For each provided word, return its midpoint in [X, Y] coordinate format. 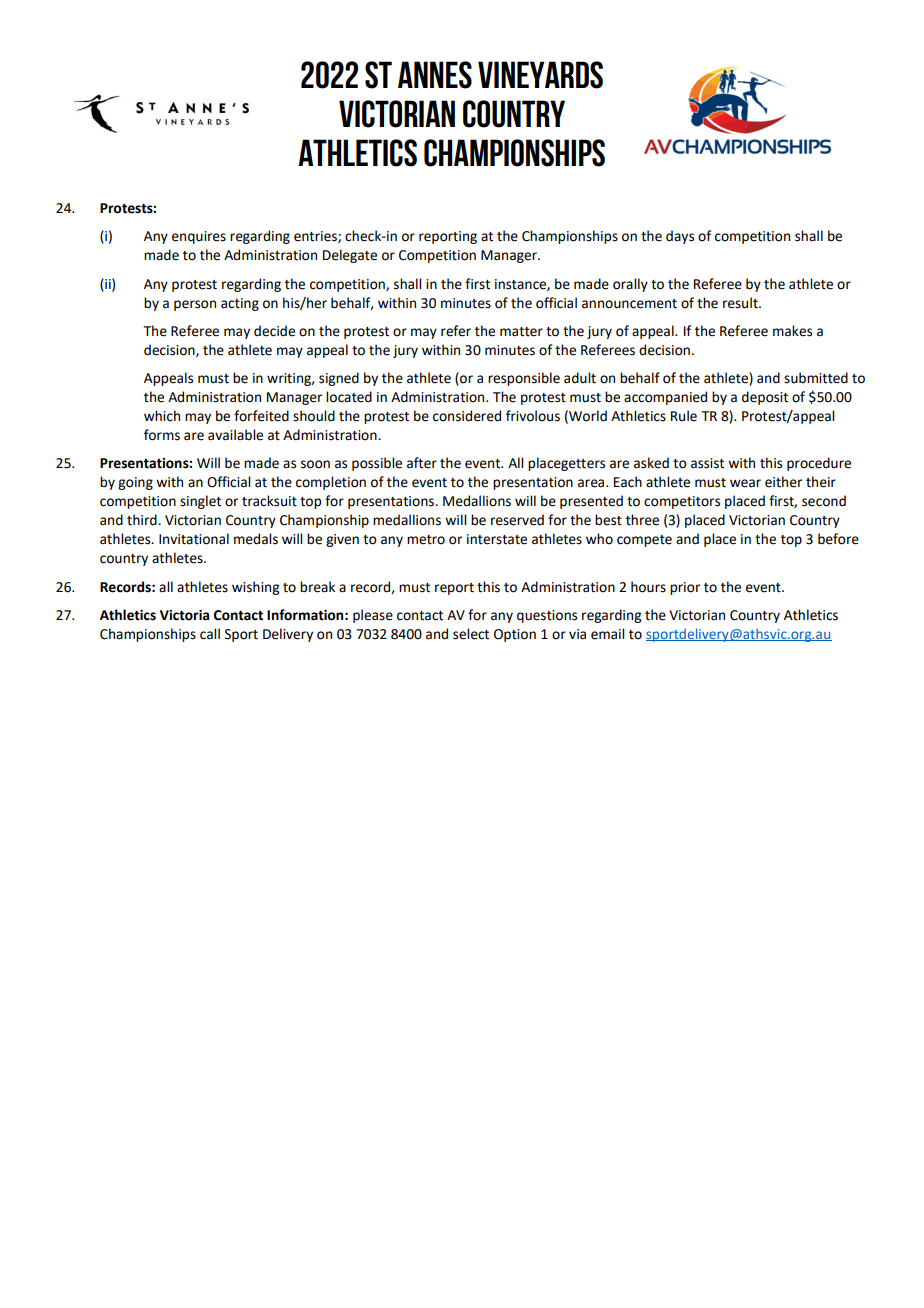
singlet [200, 502]
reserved [517, 520]
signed [339, 379]
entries [316, 237]
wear [745, 483]
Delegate [350, 256]
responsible [524, 379]
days [680, 237]
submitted [816, 378]
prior [685, 588]
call [210, 634]
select [471, 634]
